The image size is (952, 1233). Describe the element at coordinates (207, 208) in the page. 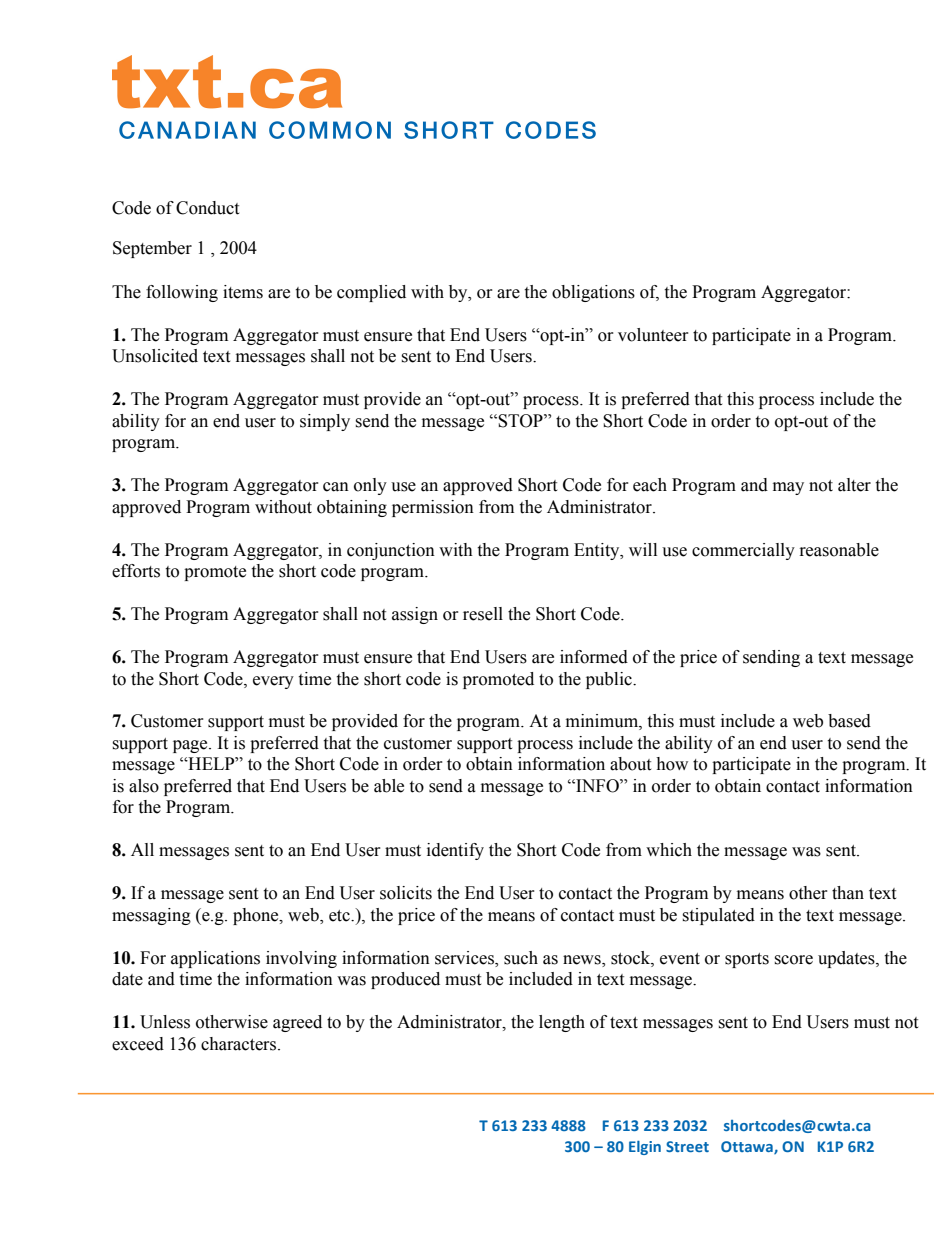

I see `Conduct` at that location.
